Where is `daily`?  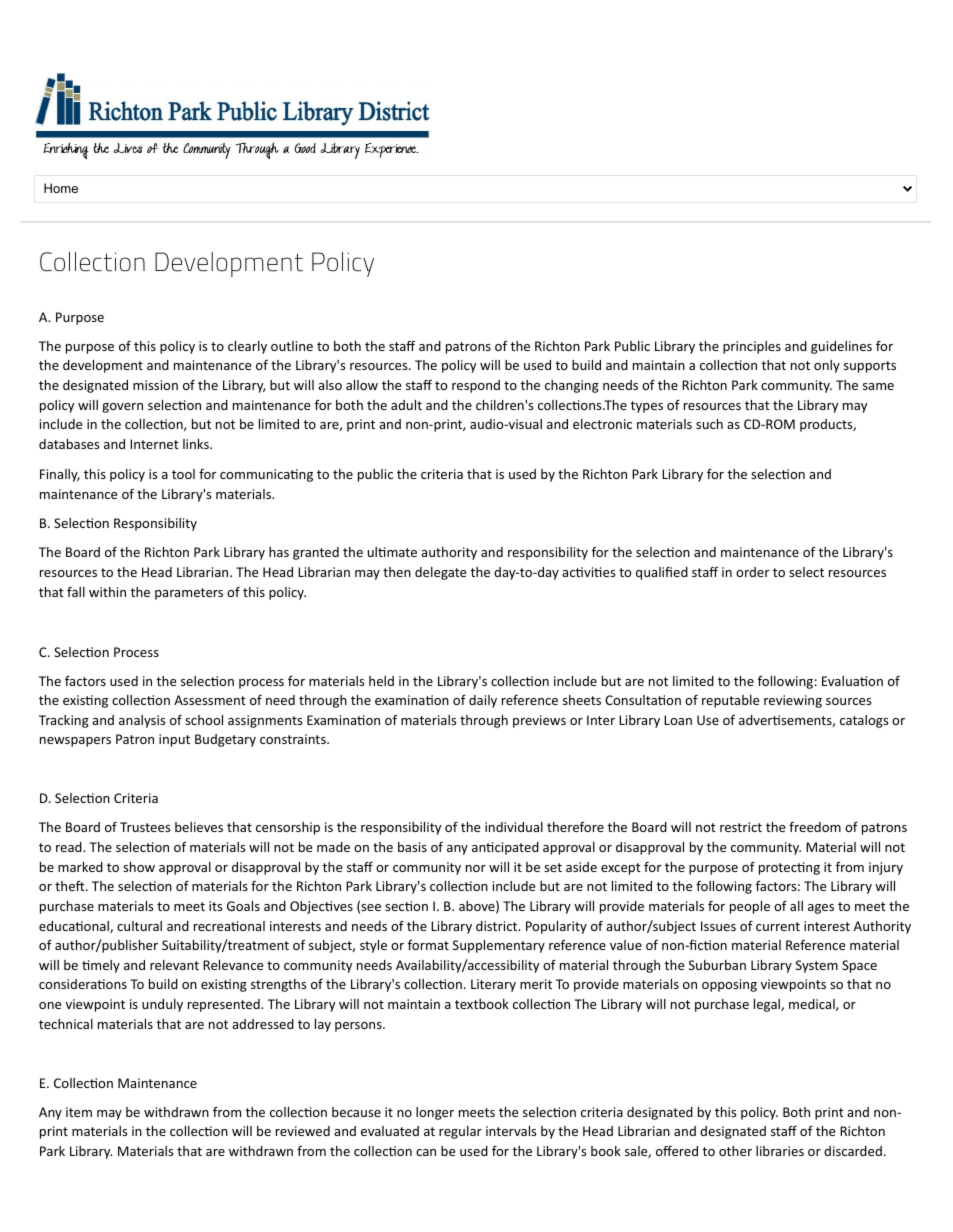 daily is located at coordinates (483, 701).
